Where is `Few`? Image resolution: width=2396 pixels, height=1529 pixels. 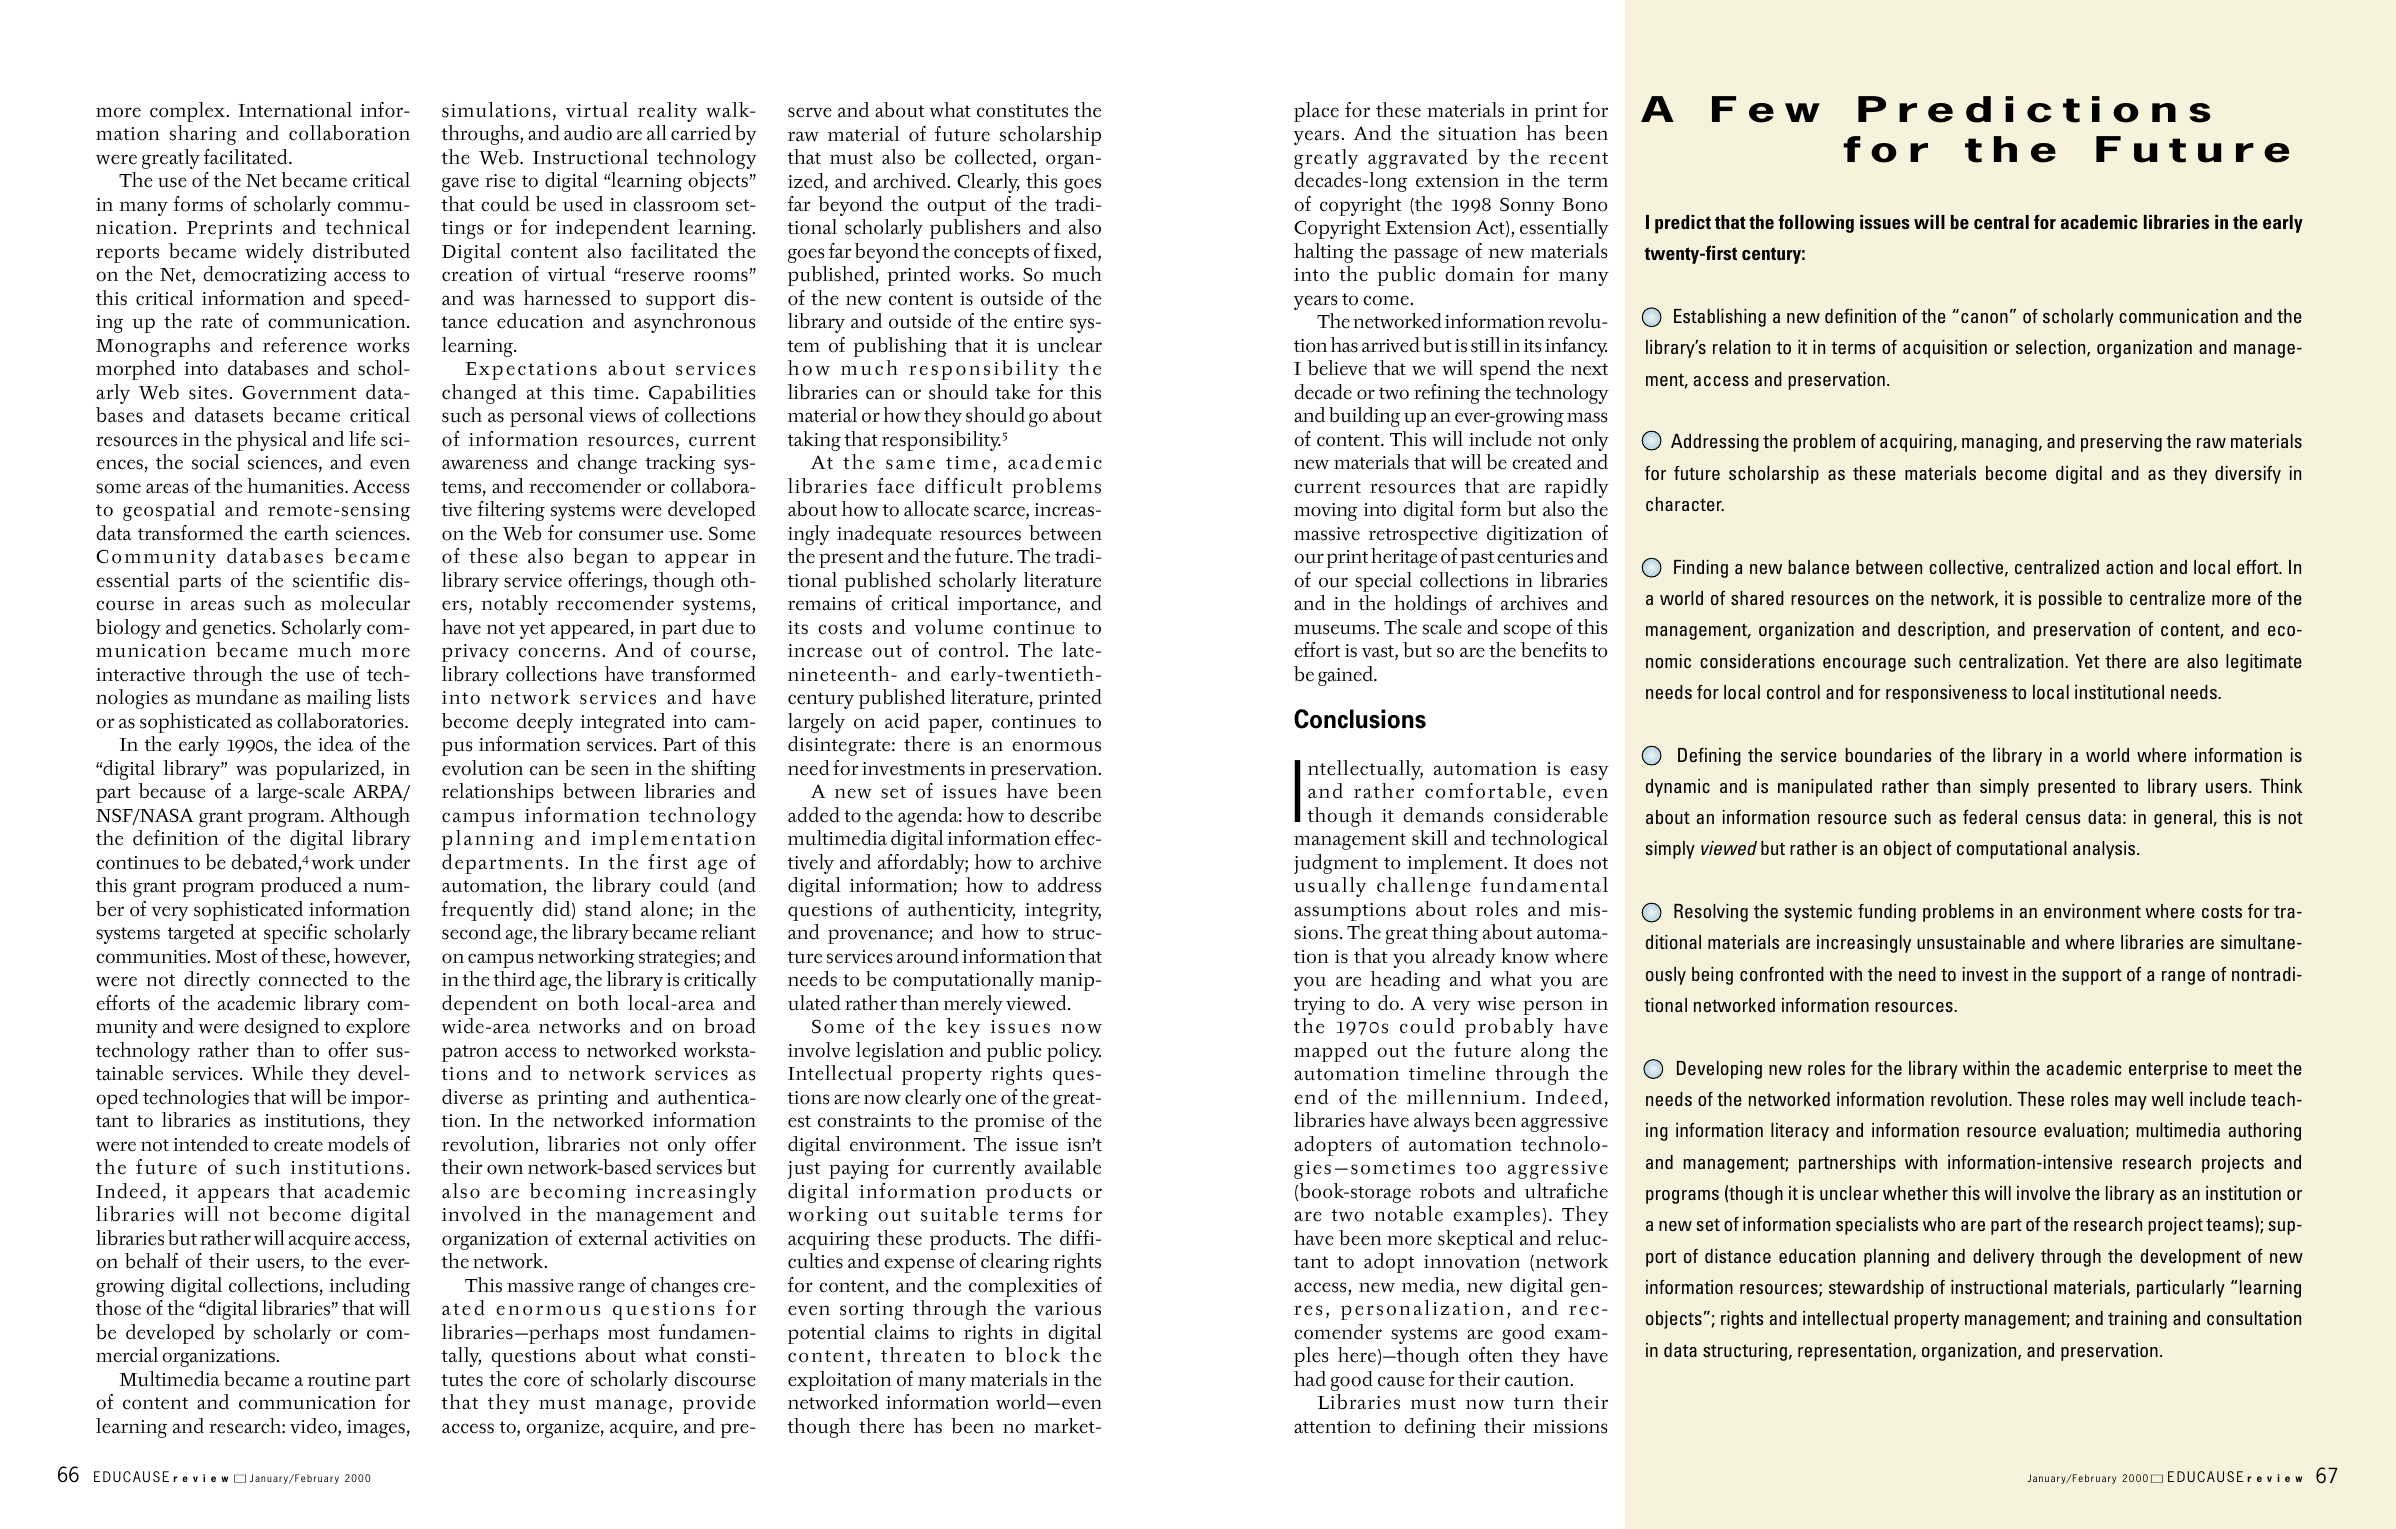 Few is located at coordinates (1766, 109).
